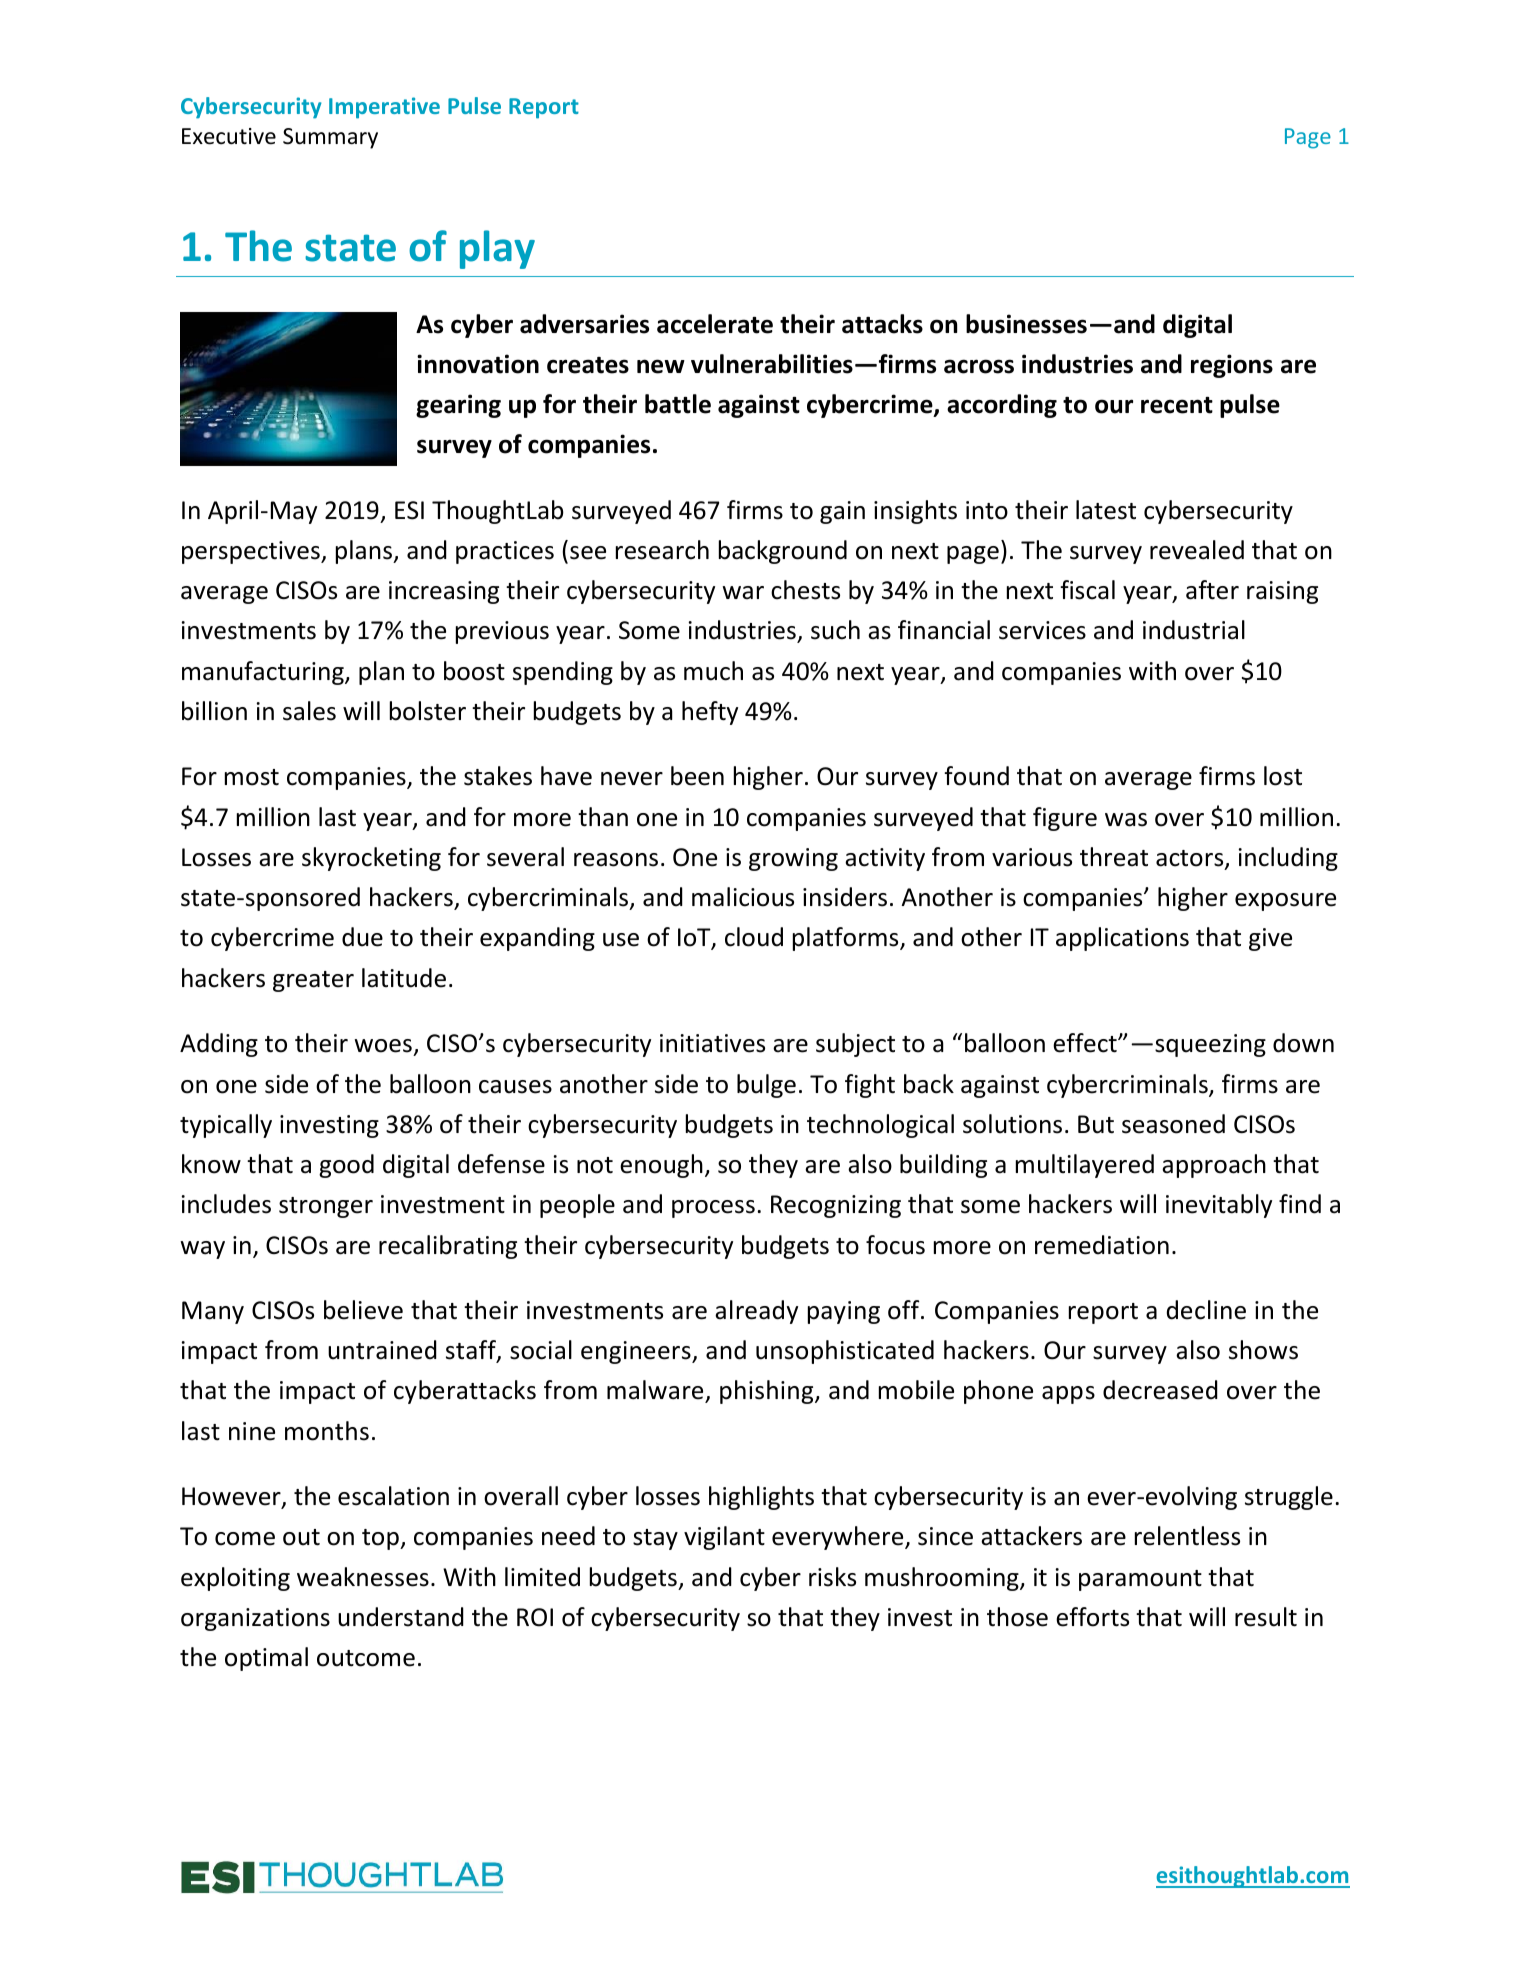 The image size is (1530, 1980). Describe the element at coordinates (1102, 1245) in the page. I see `remediation` at that location.
